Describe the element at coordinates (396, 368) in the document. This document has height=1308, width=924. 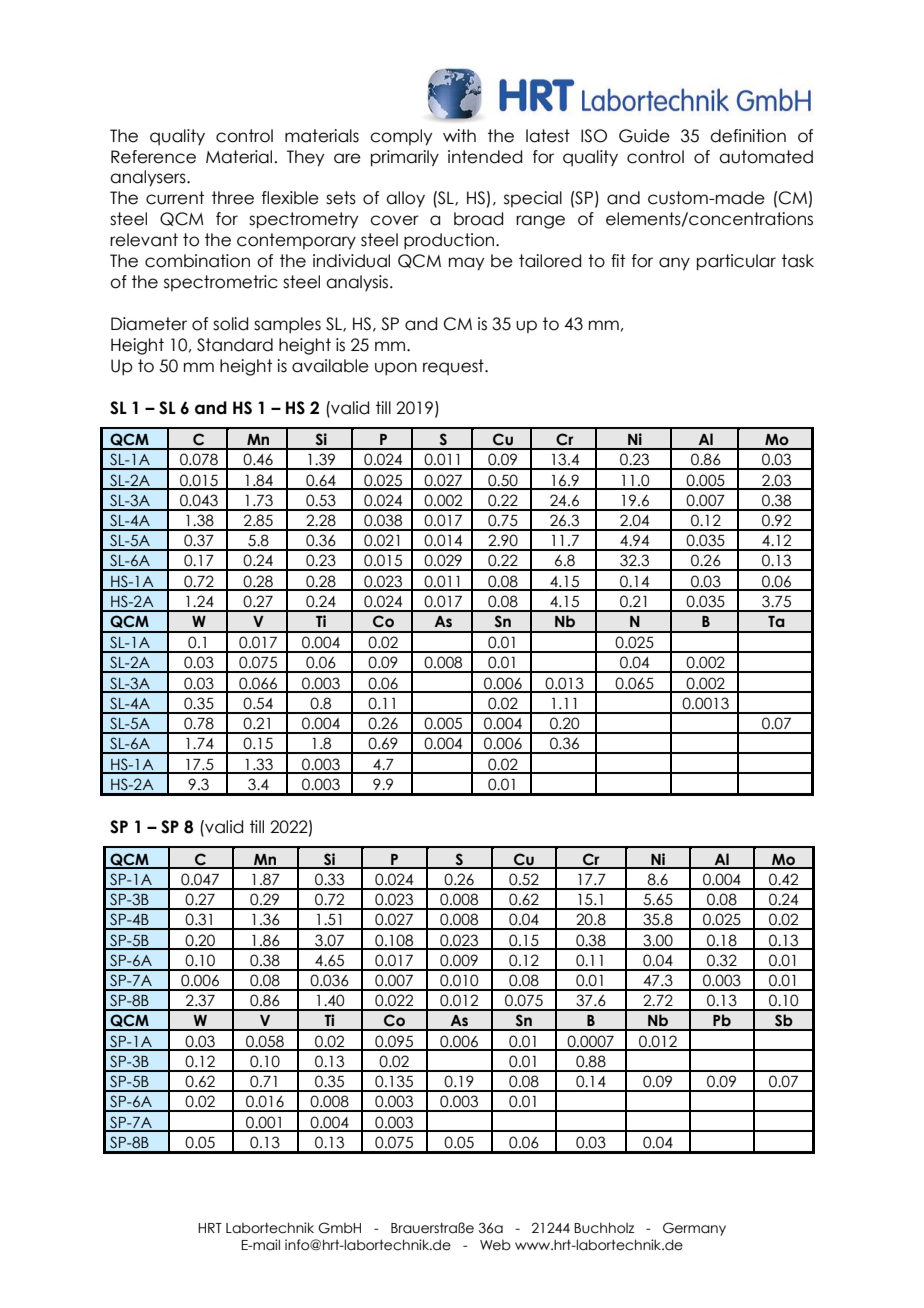
I see `upon` at that location.
